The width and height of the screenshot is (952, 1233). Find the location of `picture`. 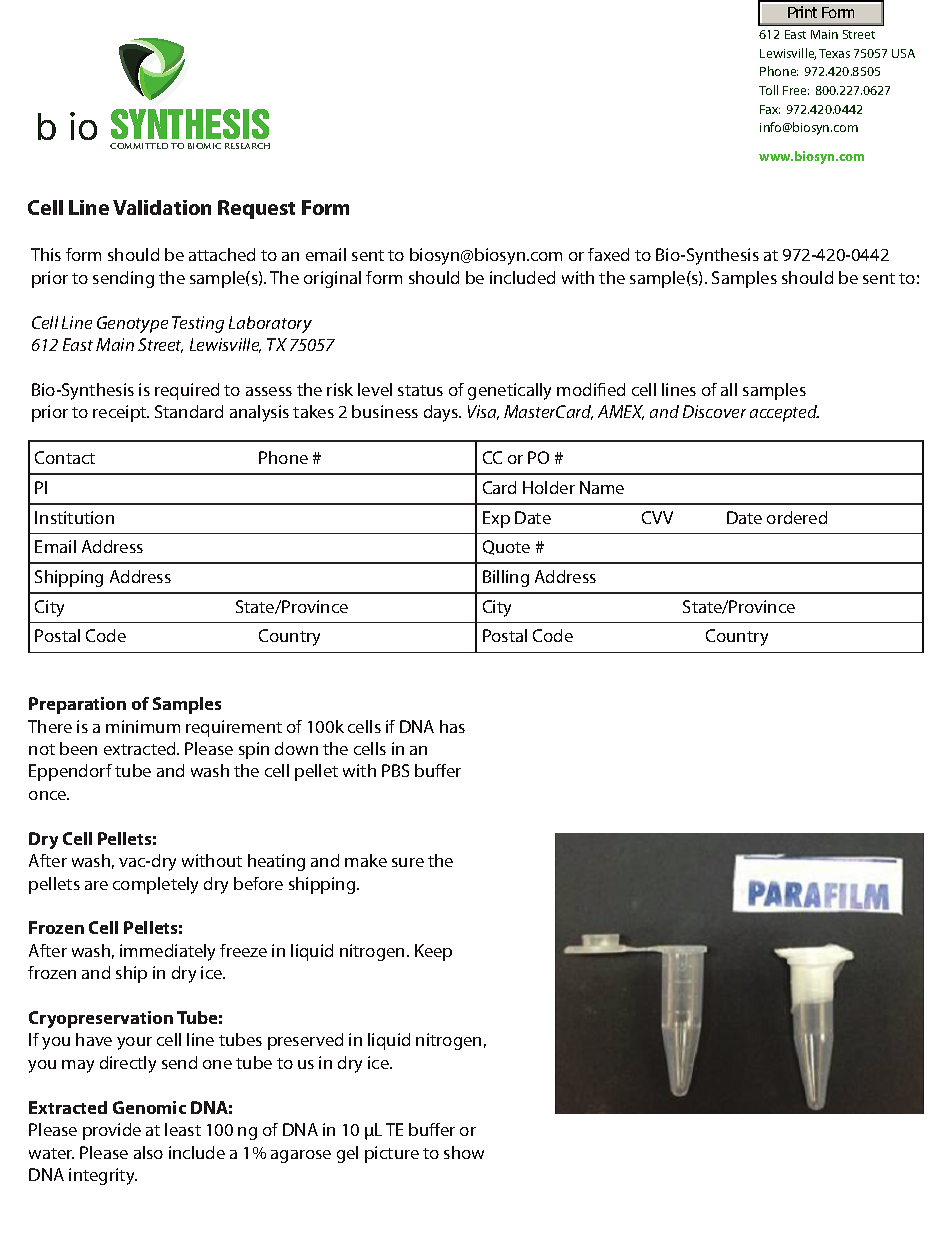

picture is located at coordinates (392, 1154).
